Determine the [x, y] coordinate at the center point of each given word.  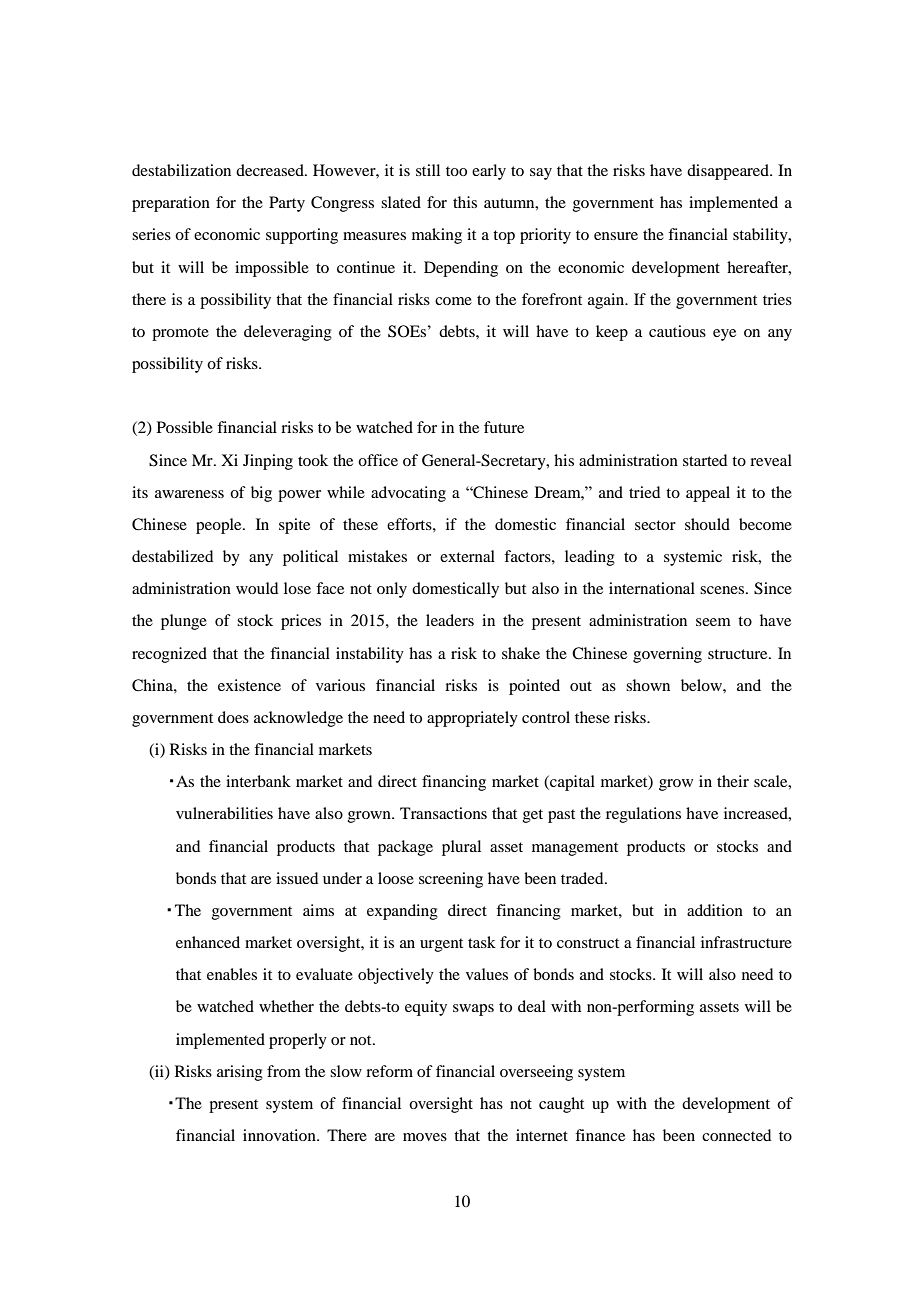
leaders [450, 620]
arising [240, 1073]
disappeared [729, 172]
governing [667, 655]
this [465, 202]
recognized [169, 655]
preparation [171, 204]
